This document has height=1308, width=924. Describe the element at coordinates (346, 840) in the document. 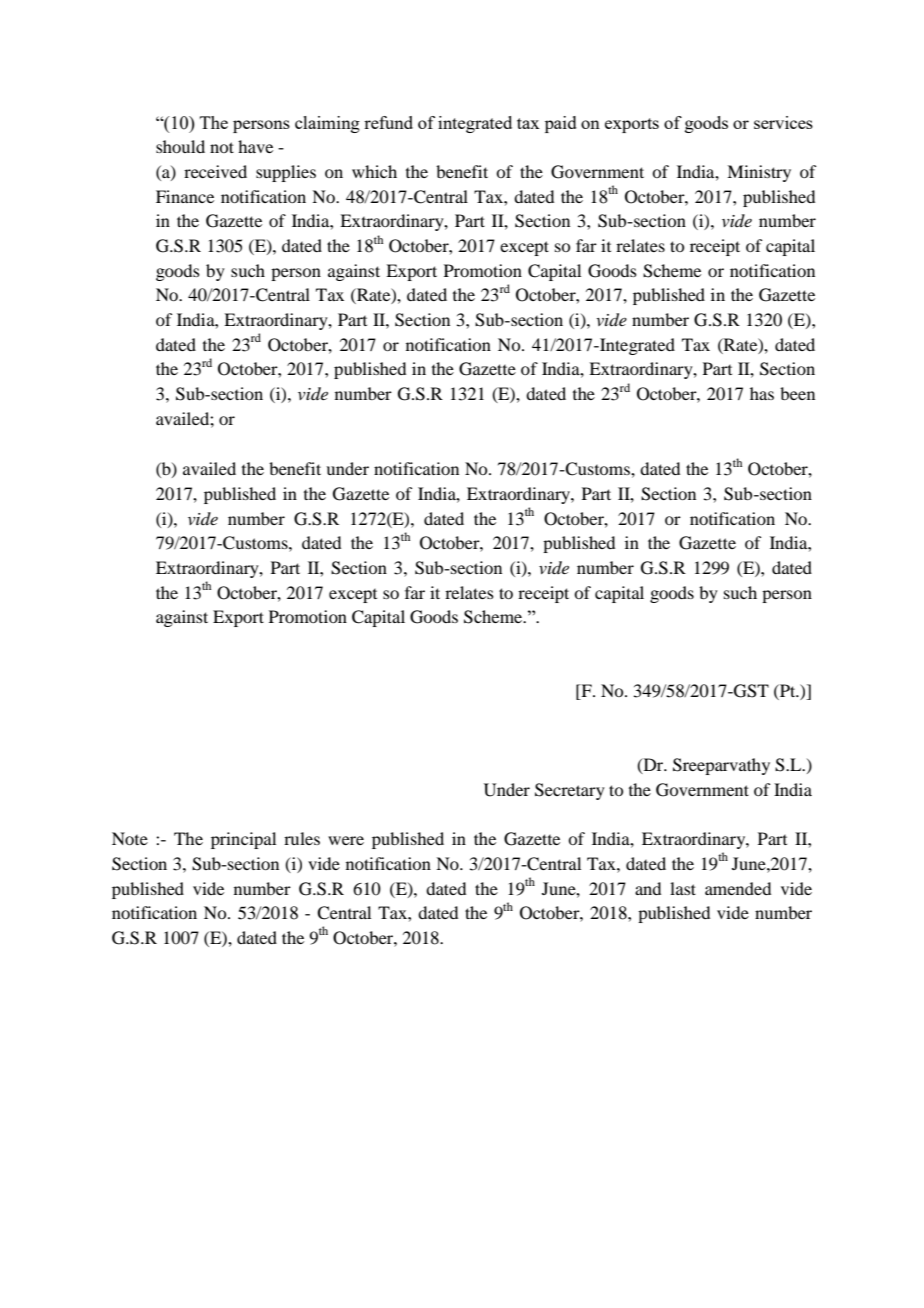

I see `were` at that location.
